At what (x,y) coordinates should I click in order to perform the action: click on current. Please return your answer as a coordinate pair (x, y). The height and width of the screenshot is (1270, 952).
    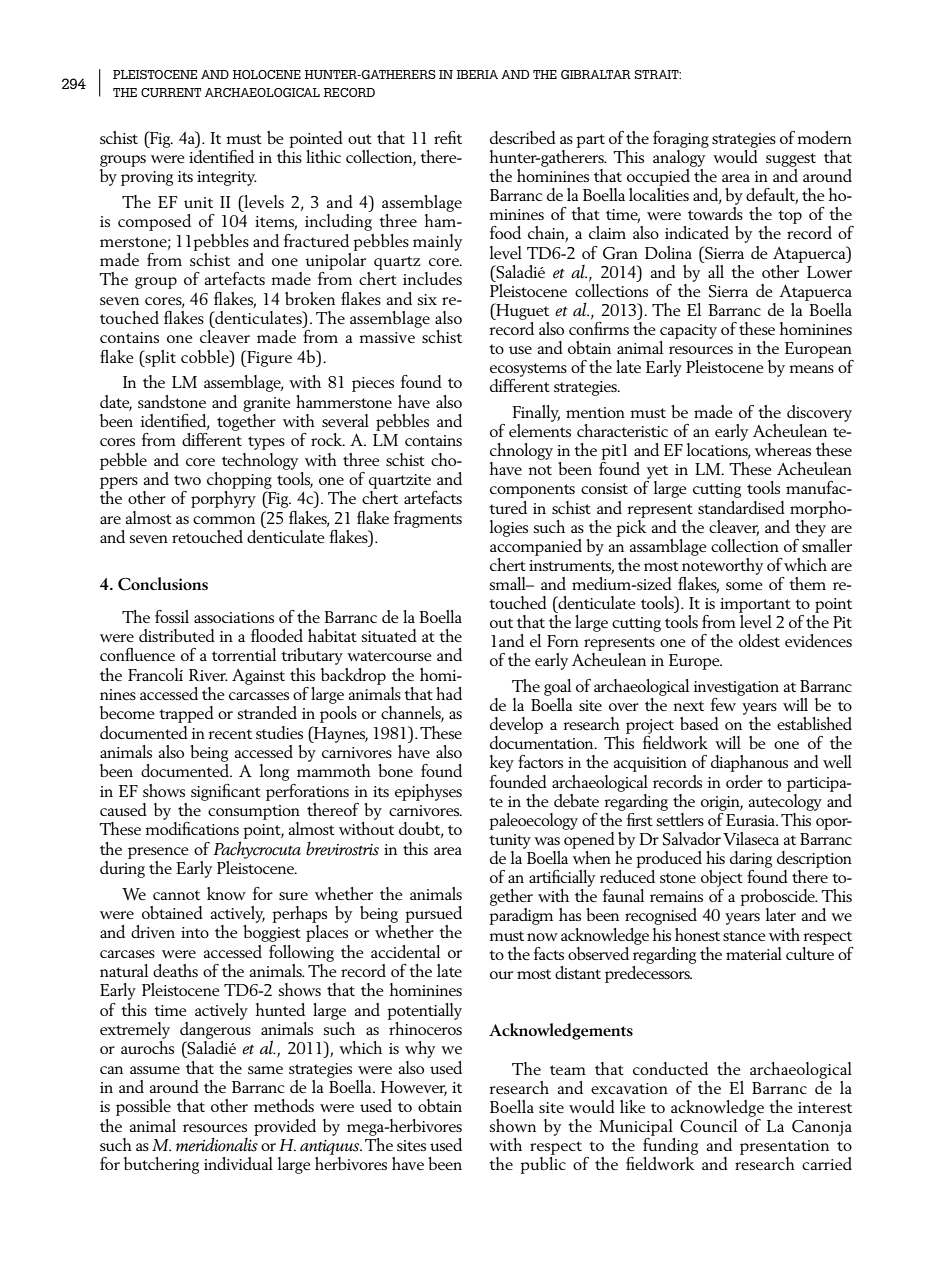
    Looking at the image, I should click on (171, 92).
